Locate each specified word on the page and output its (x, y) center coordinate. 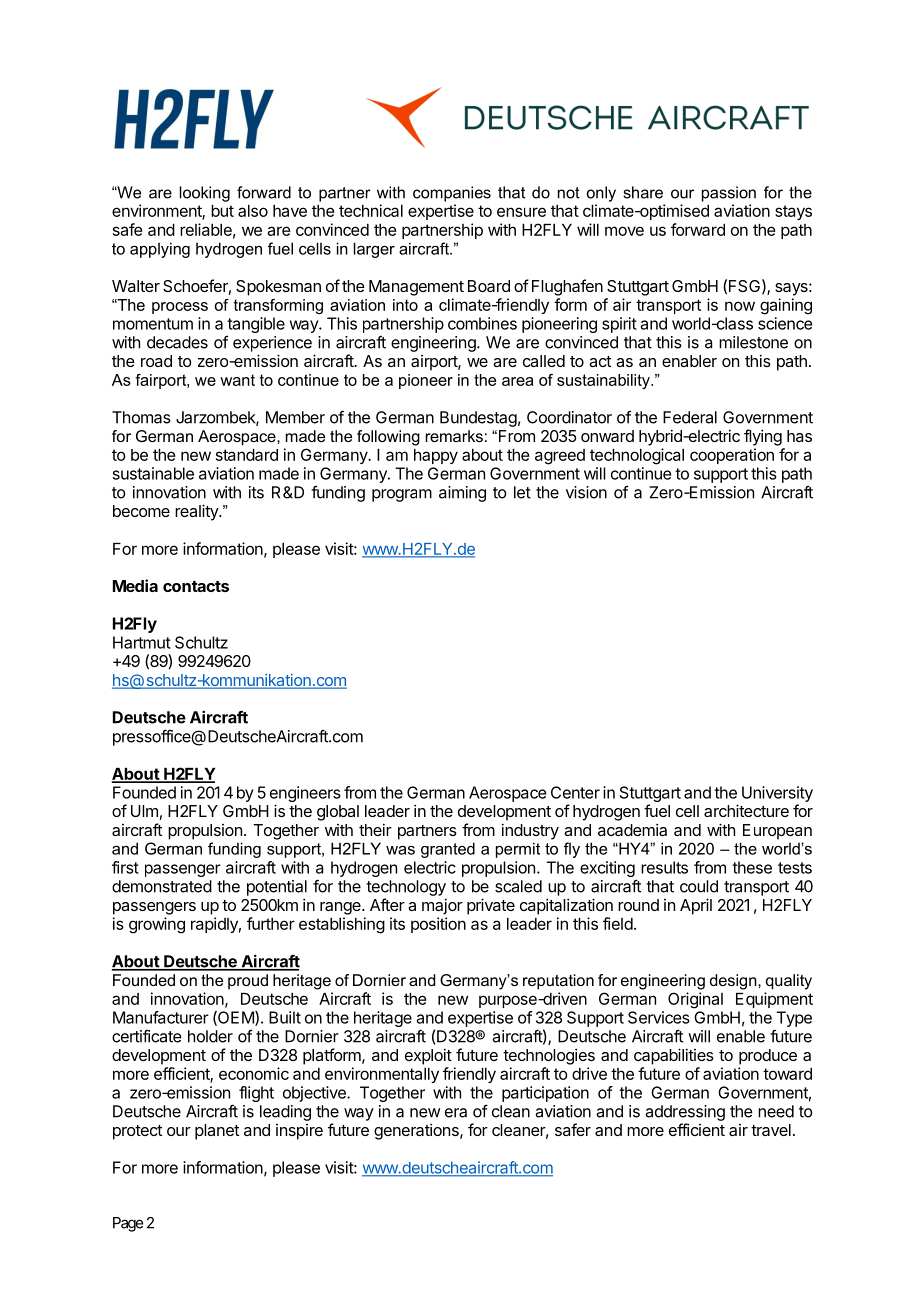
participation (545, 1094)
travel (771, 1130)
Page (128, 1224)
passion (729, 194)
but (222, 211)
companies (452, 194)
